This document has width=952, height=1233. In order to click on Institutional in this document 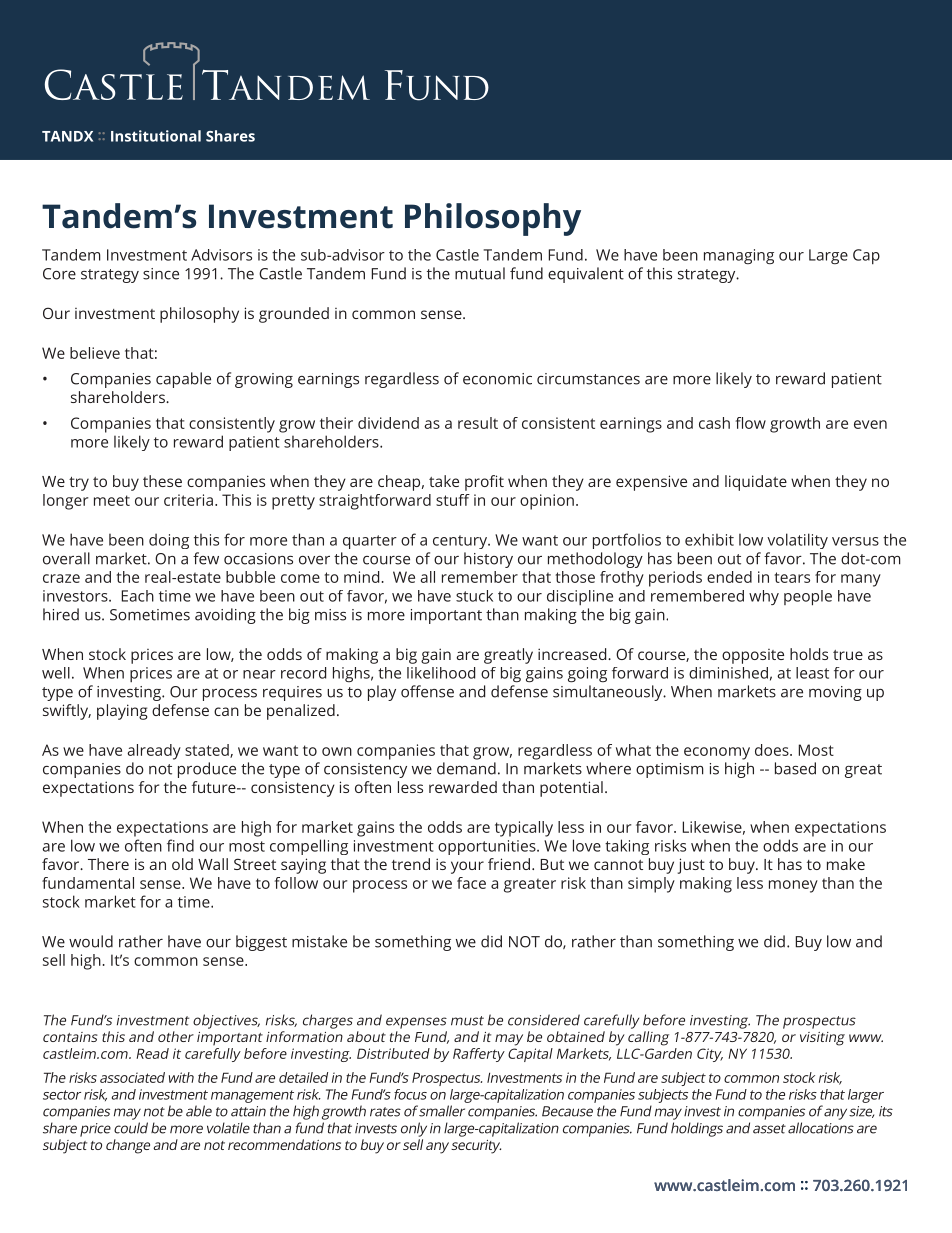, I will do `click(156, 136)`.
